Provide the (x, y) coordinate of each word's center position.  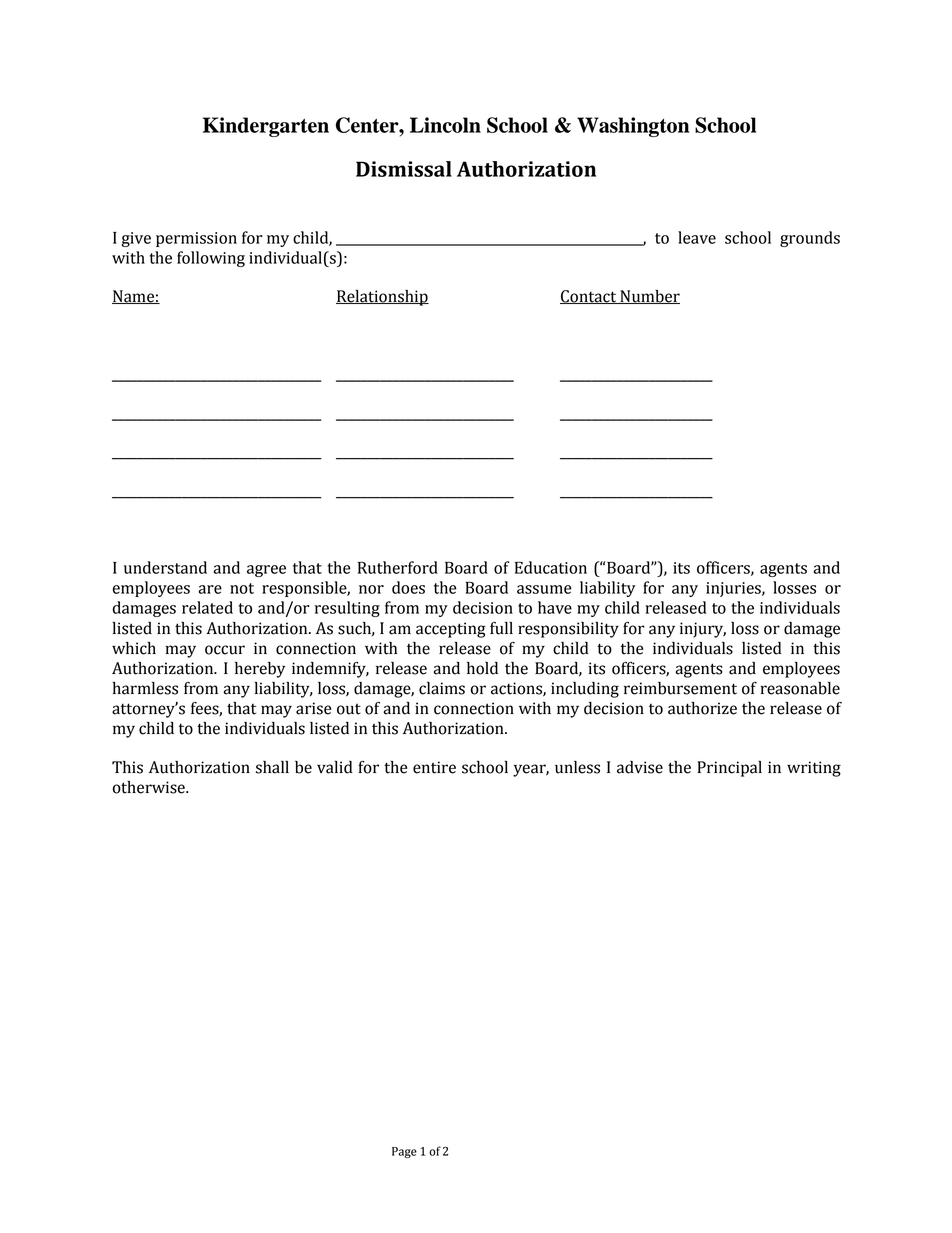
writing (814, 769)
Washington (633, 127)
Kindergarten (266, 127)
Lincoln (445, 125)
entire (434, 767)
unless (577, 767)
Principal (729, 769)
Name (134, 297)
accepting (451, 630)
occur (225, 650)
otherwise (150, 787)
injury (703, 630)
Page (404, 1152)
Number (649, 297)
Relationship (382, 298)
